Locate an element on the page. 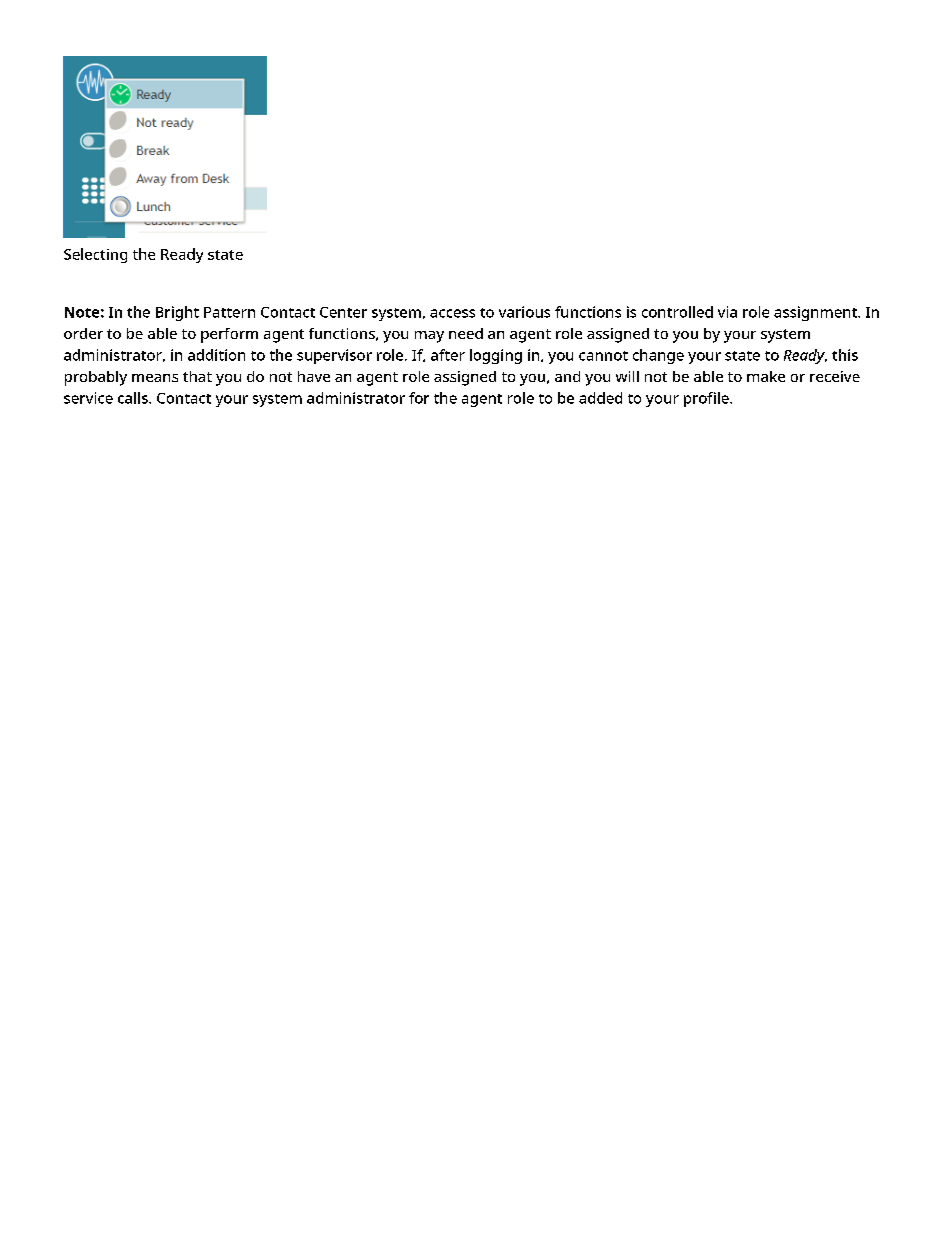  controlled is located at coordinates (677, 312).
